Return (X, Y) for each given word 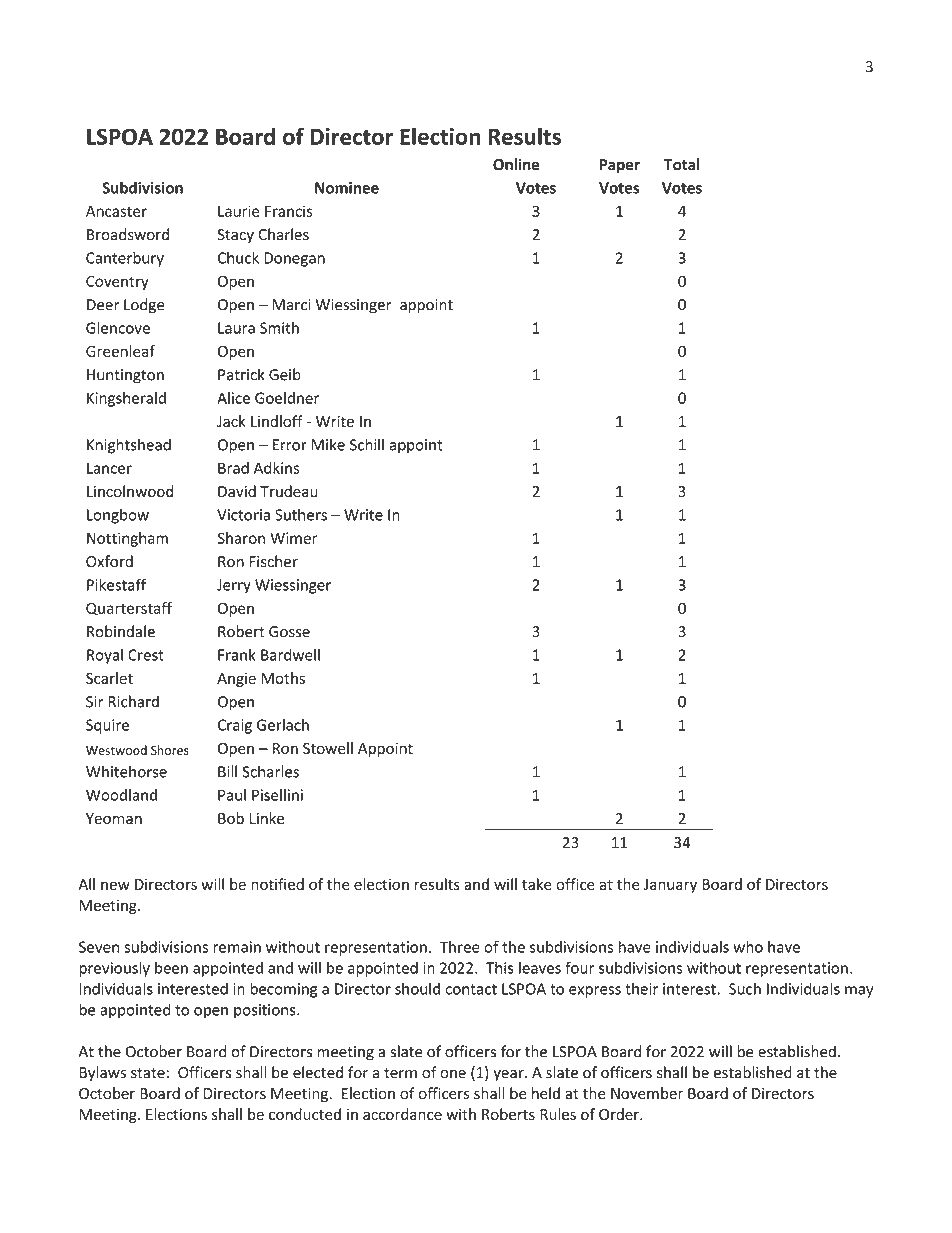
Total (682, 164)
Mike (328, 444)
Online (516, 164)
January (670, 886)
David (237, 491)
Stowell (328, 748)
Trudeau (289, 491)
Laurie (239, 211)
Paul (232, 795)
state (148, 1073)
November (647, 1093)
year (509, 1075)
